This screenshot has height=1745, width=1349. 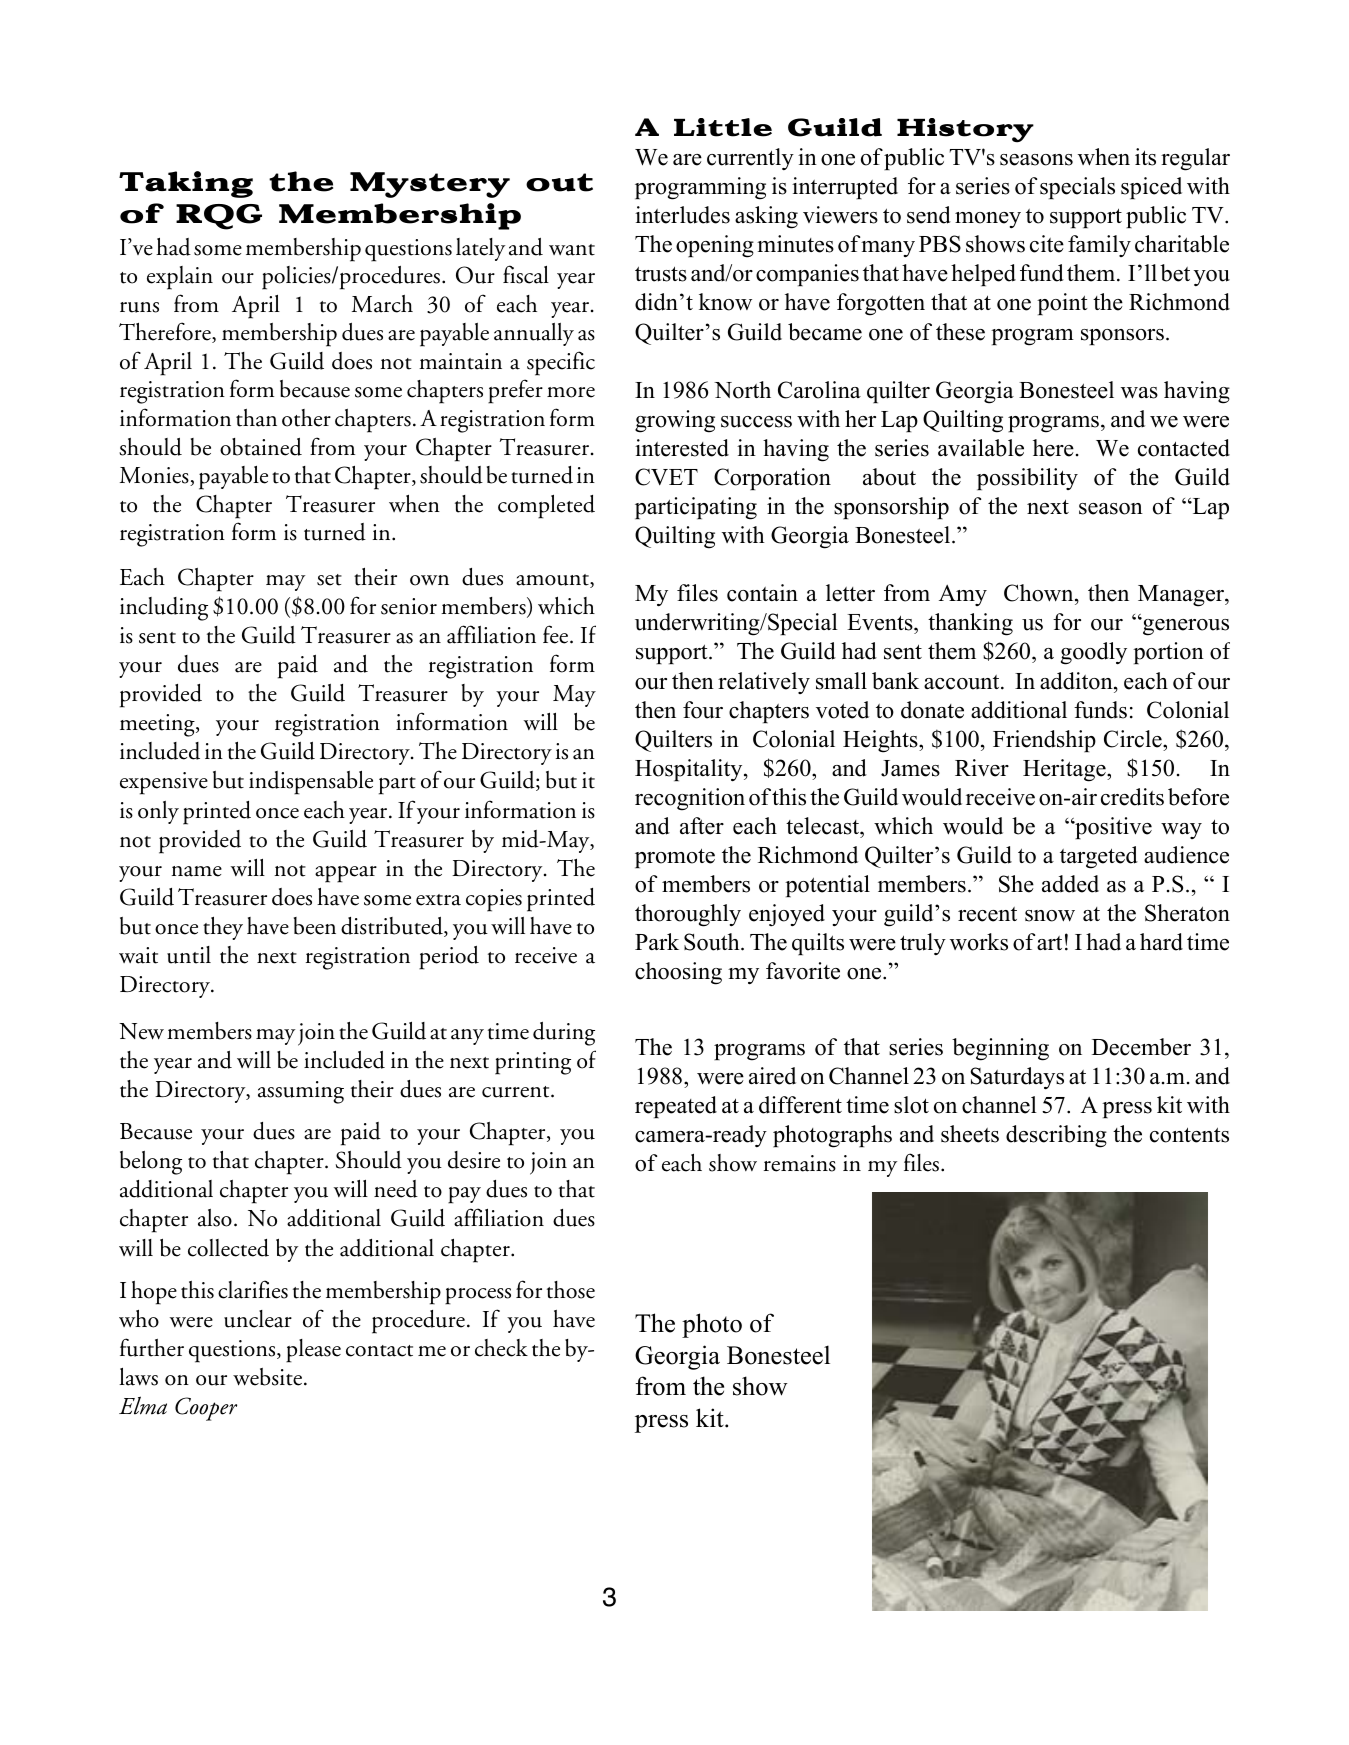 I want to click on Hospitality, so click(x=690, y=770).
